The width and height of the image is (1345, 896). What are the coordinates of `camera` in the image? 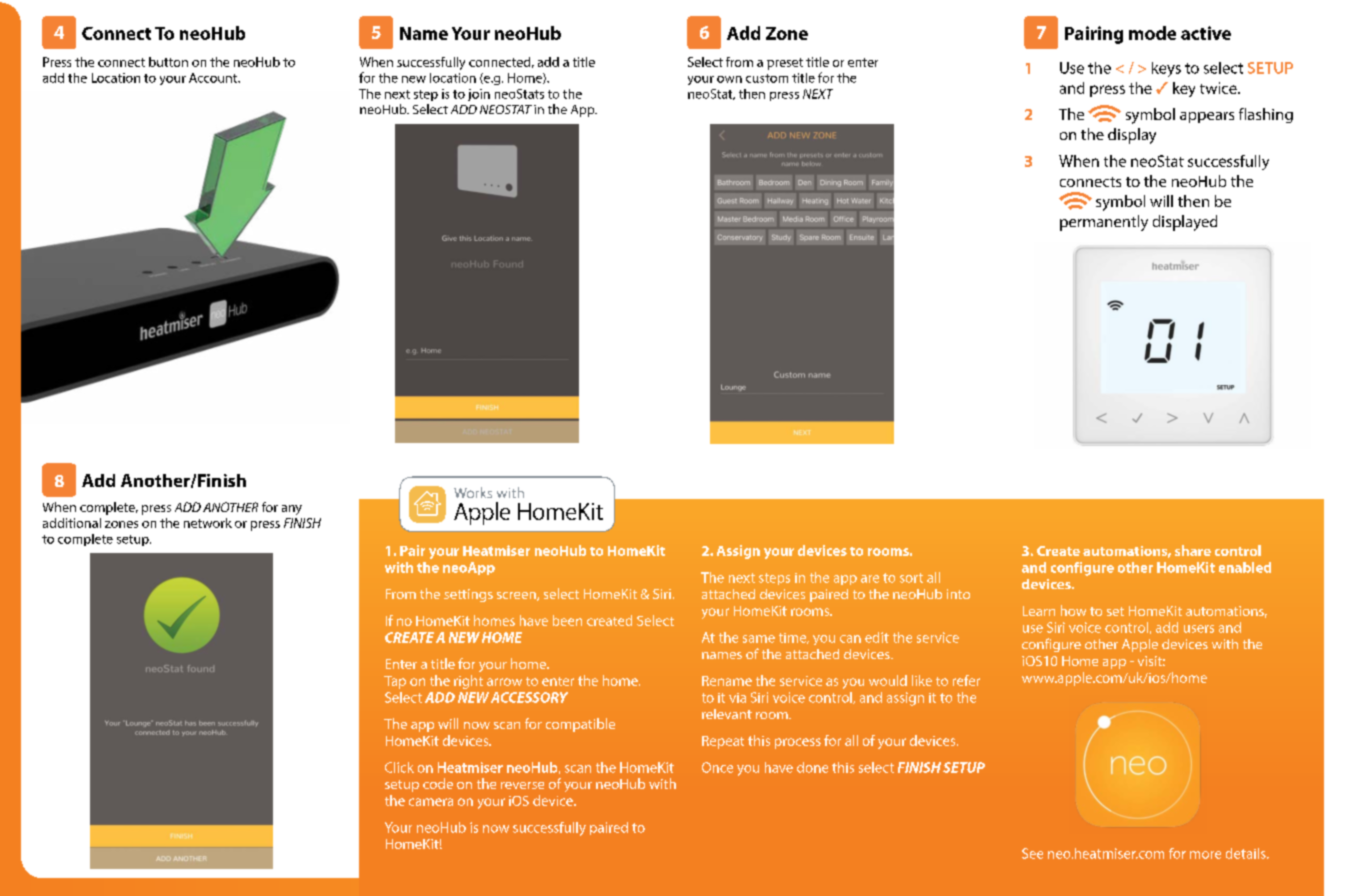 It's located at (431, 802).
